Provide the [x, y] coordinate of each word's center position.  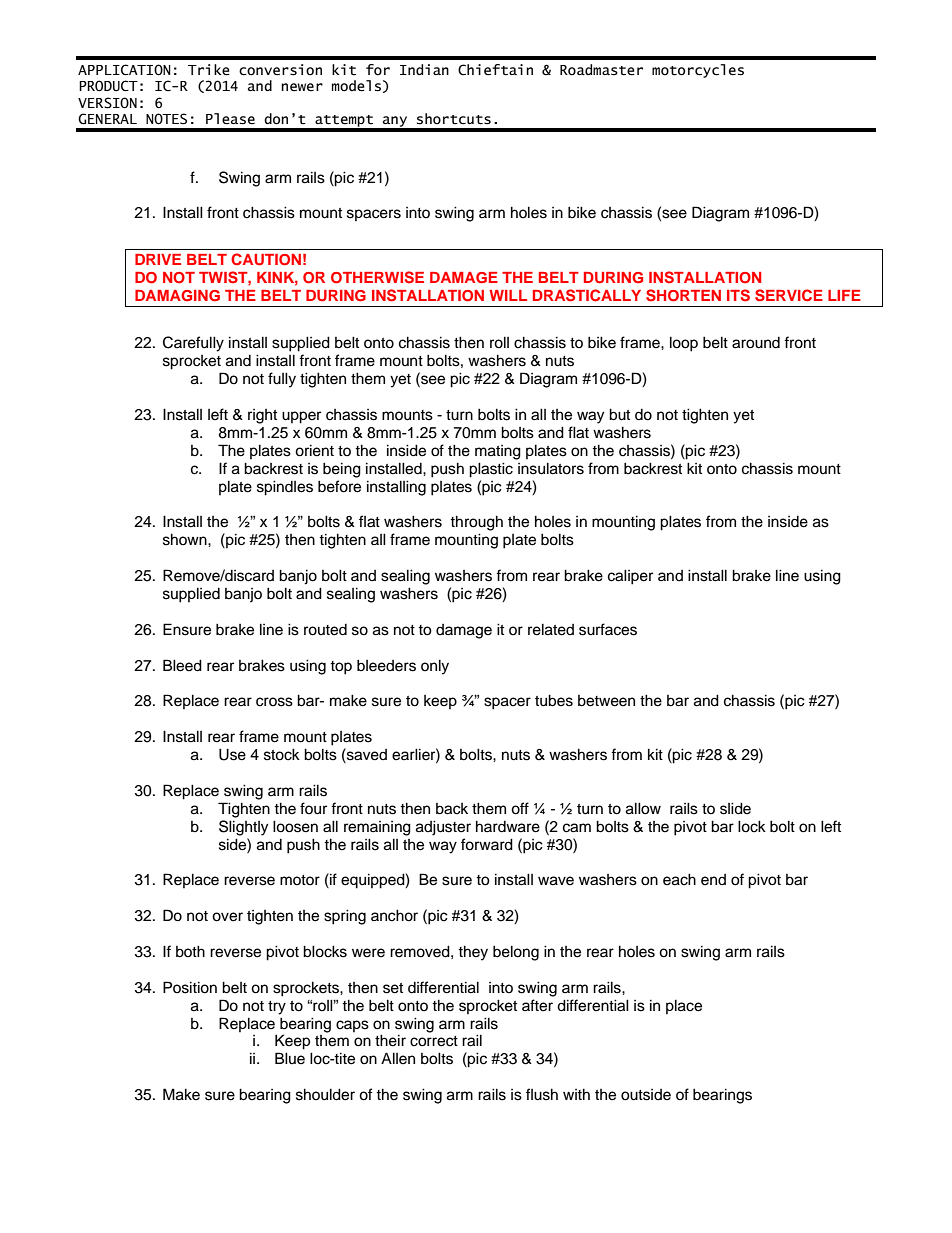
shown [186, 539]
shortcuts [454, 119]
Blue [290, 1058]
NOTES [166, 119]
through [476, 523]
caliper [630, 577]
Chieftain [495, 70]
